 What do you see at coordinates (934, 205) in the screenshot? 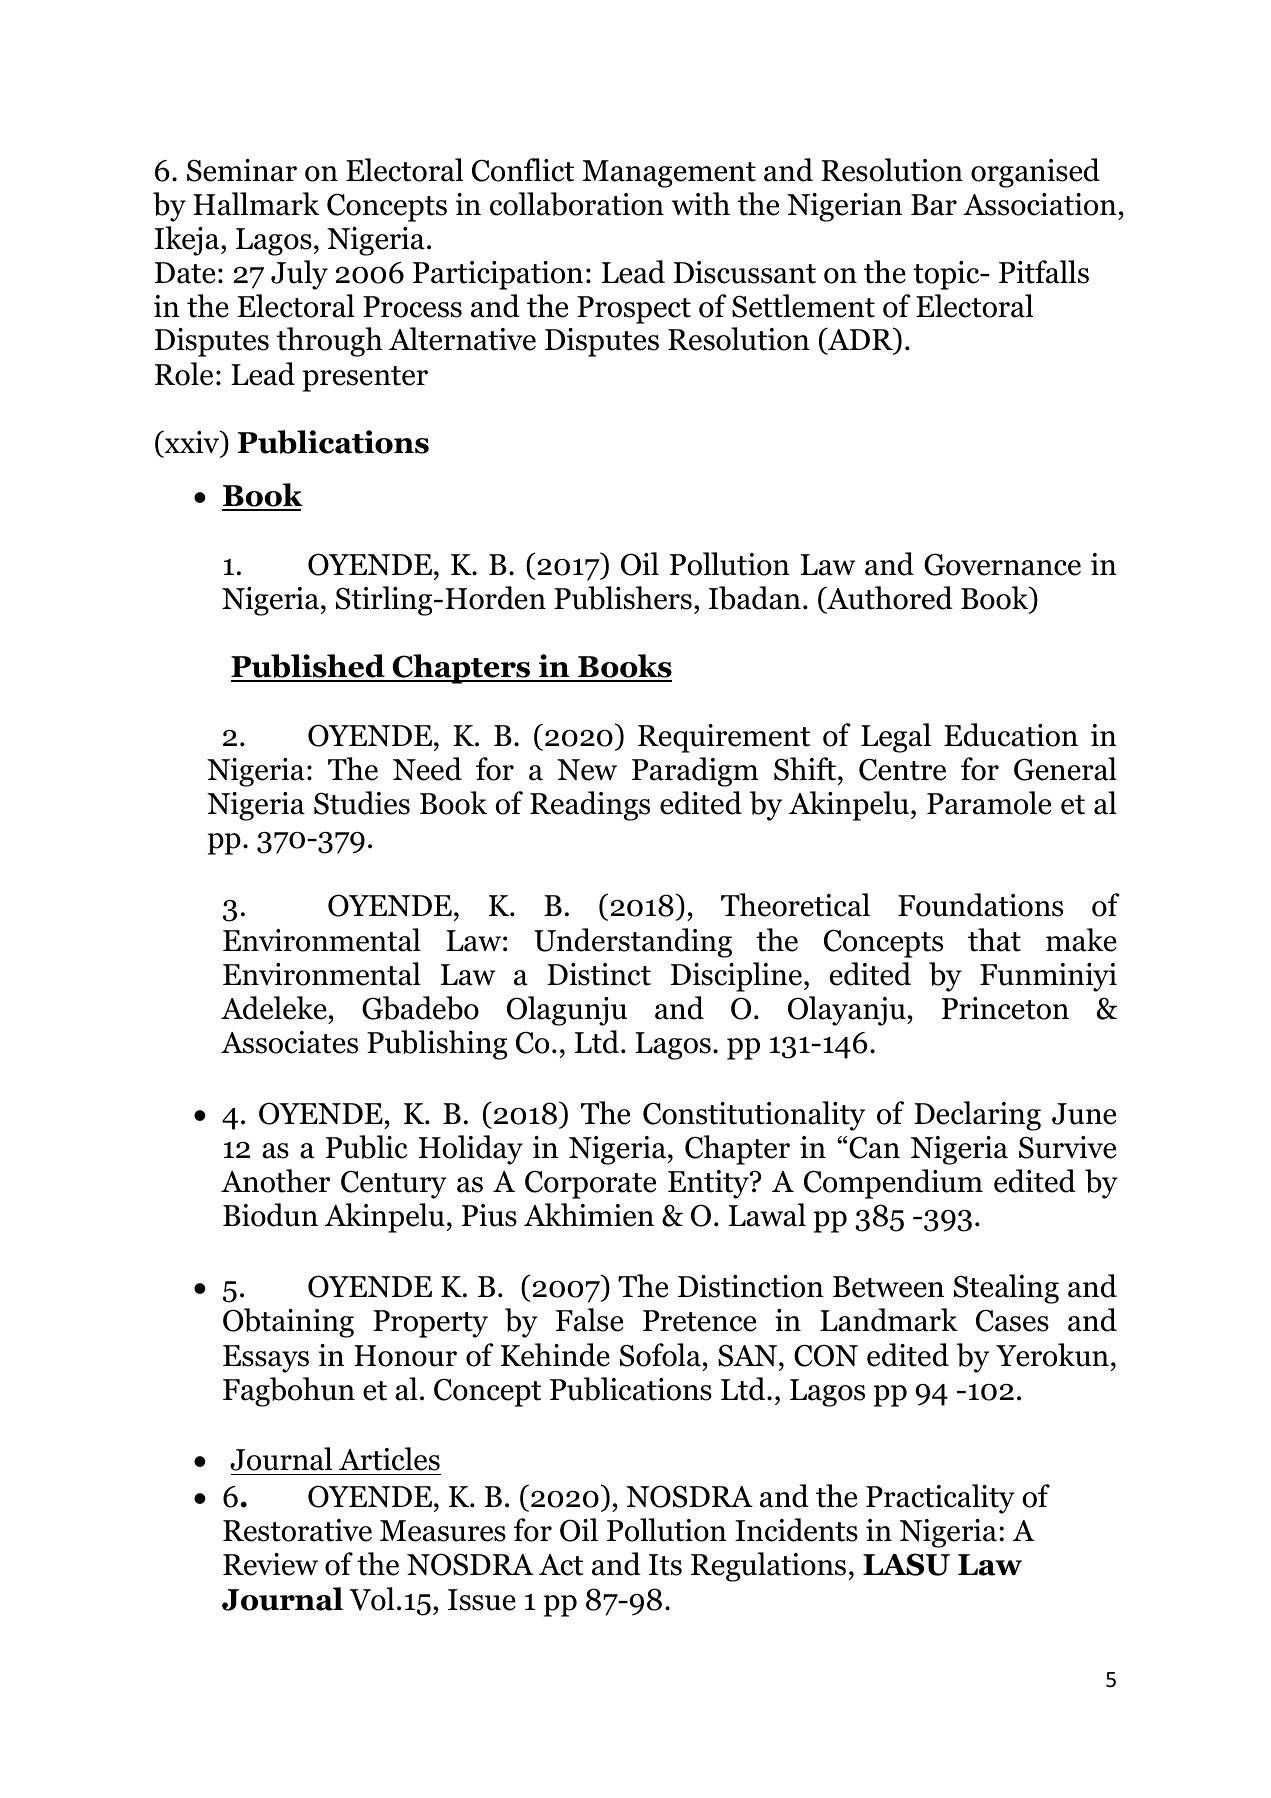
I see `Bar` at bounding box center [934, 205].
